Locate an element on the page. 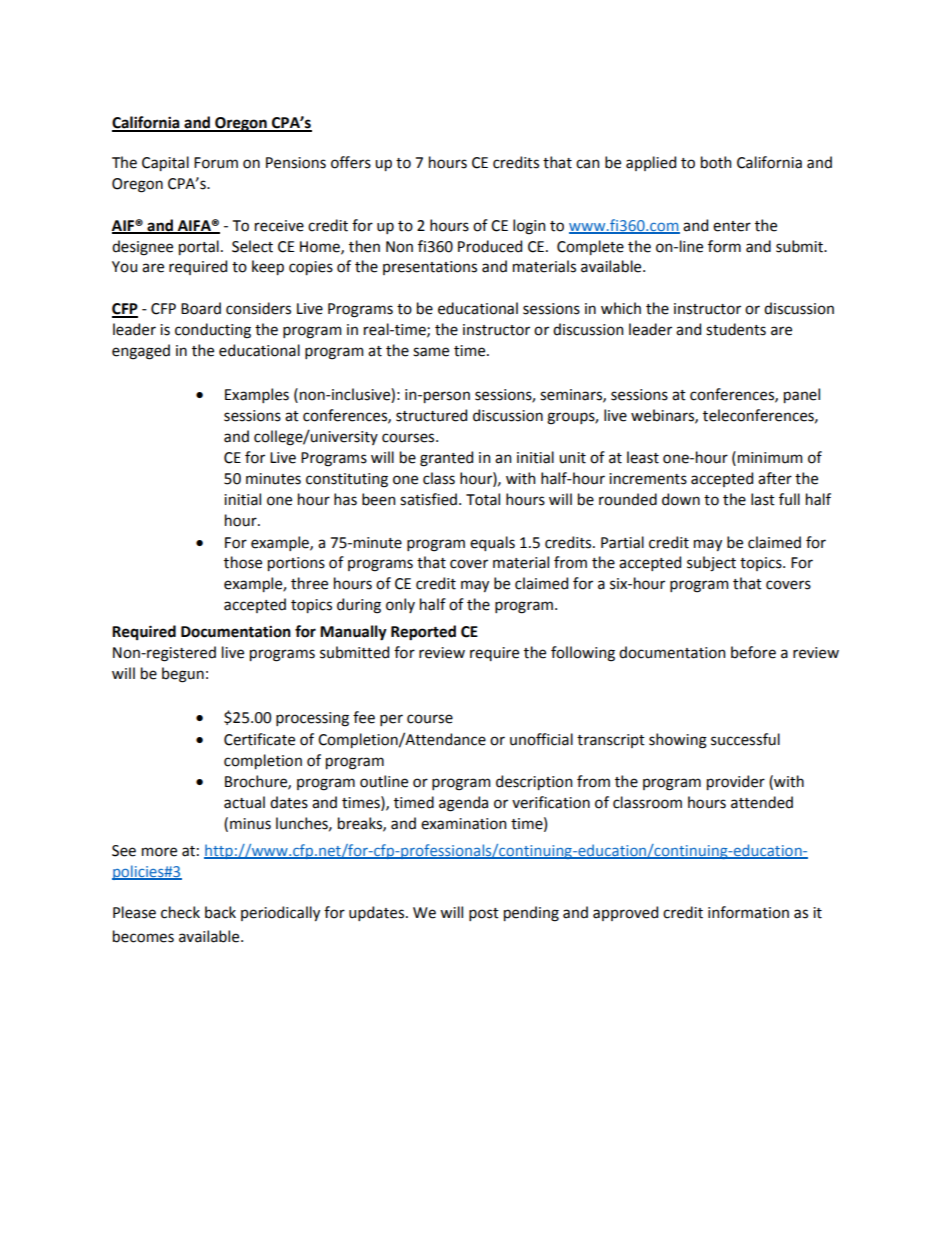 This image has height=1233, width=952. login is located at coordinates (529, 227).
